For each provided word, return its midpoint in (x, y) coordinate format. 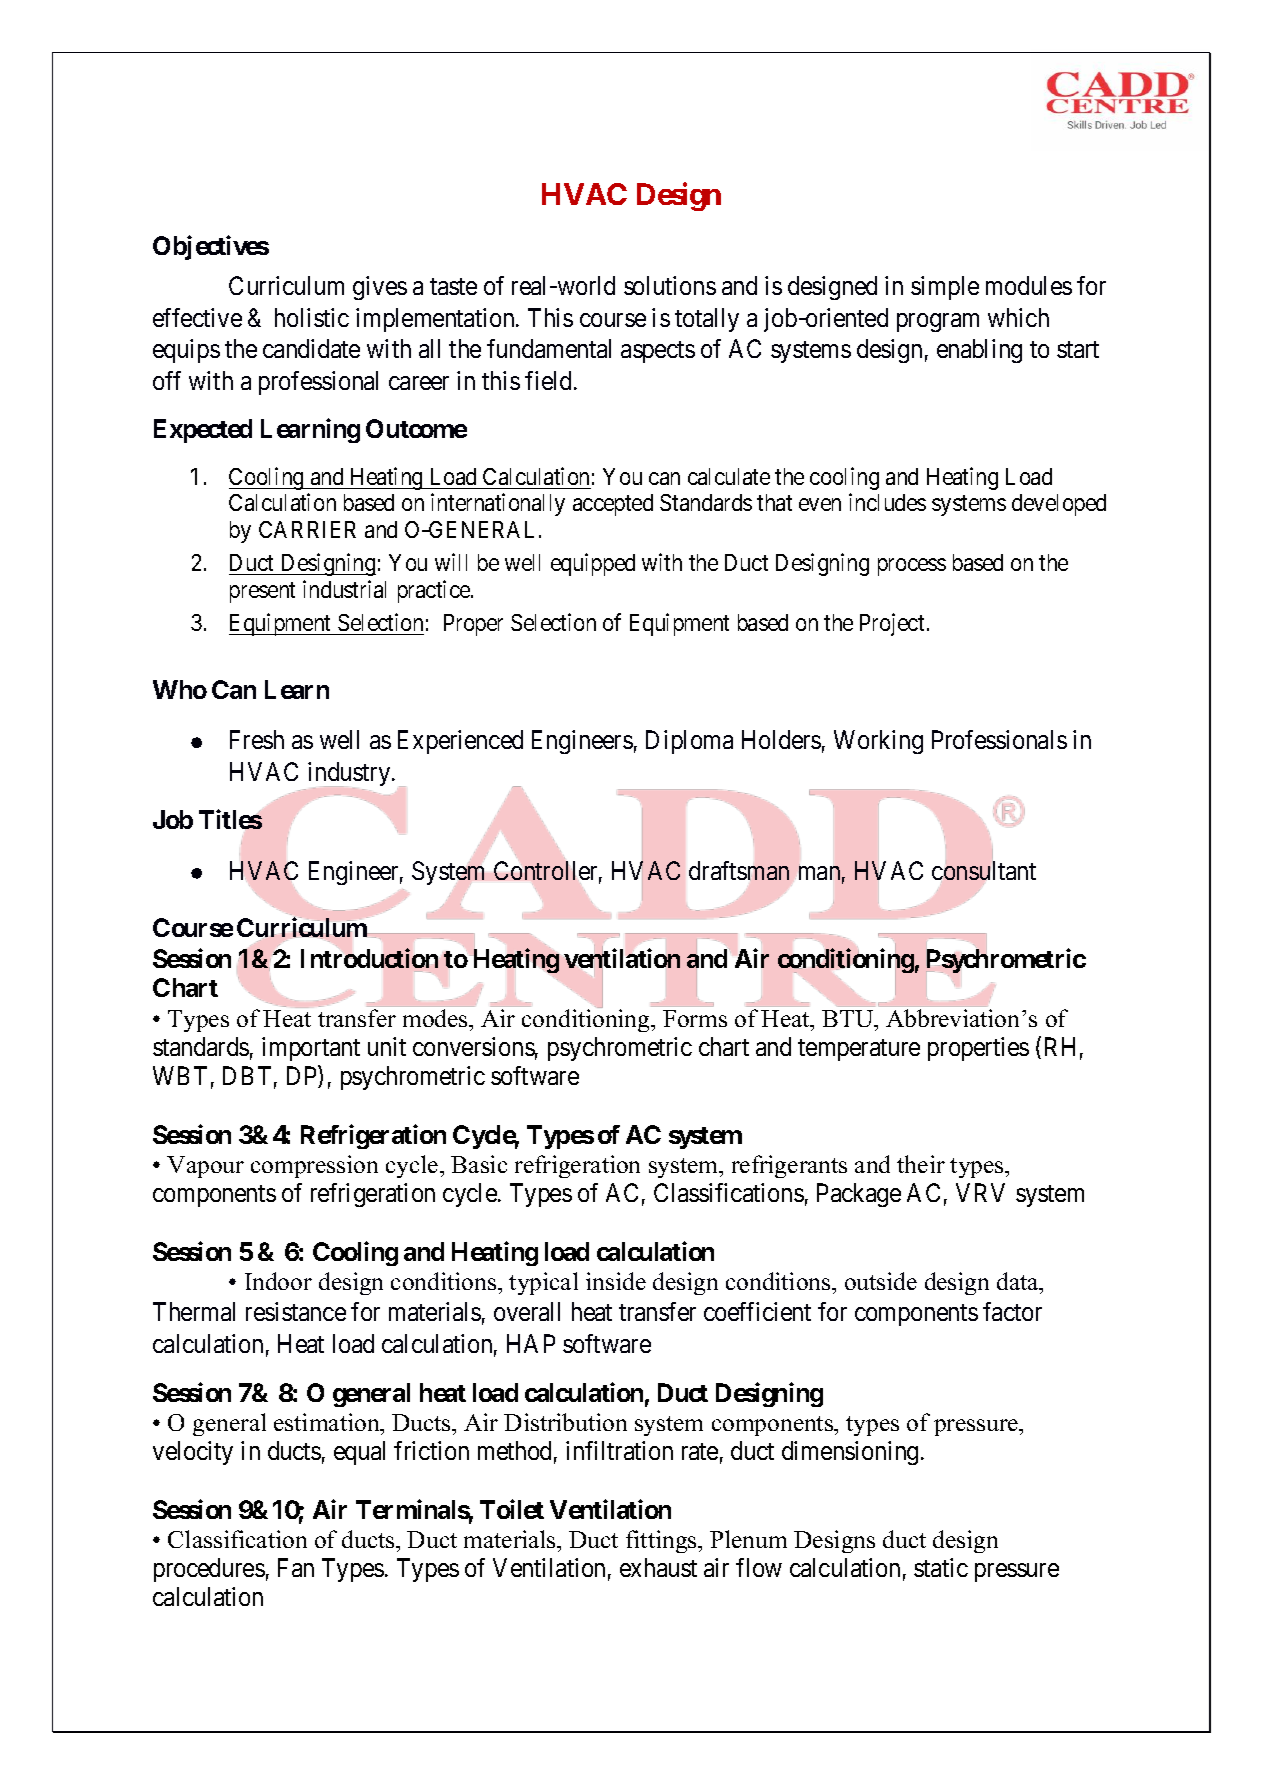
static (941, 1567)
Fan (296, 1567)
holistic (312, 317)
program (938, 322)
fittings (662, 1541)
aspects (658, 352)
